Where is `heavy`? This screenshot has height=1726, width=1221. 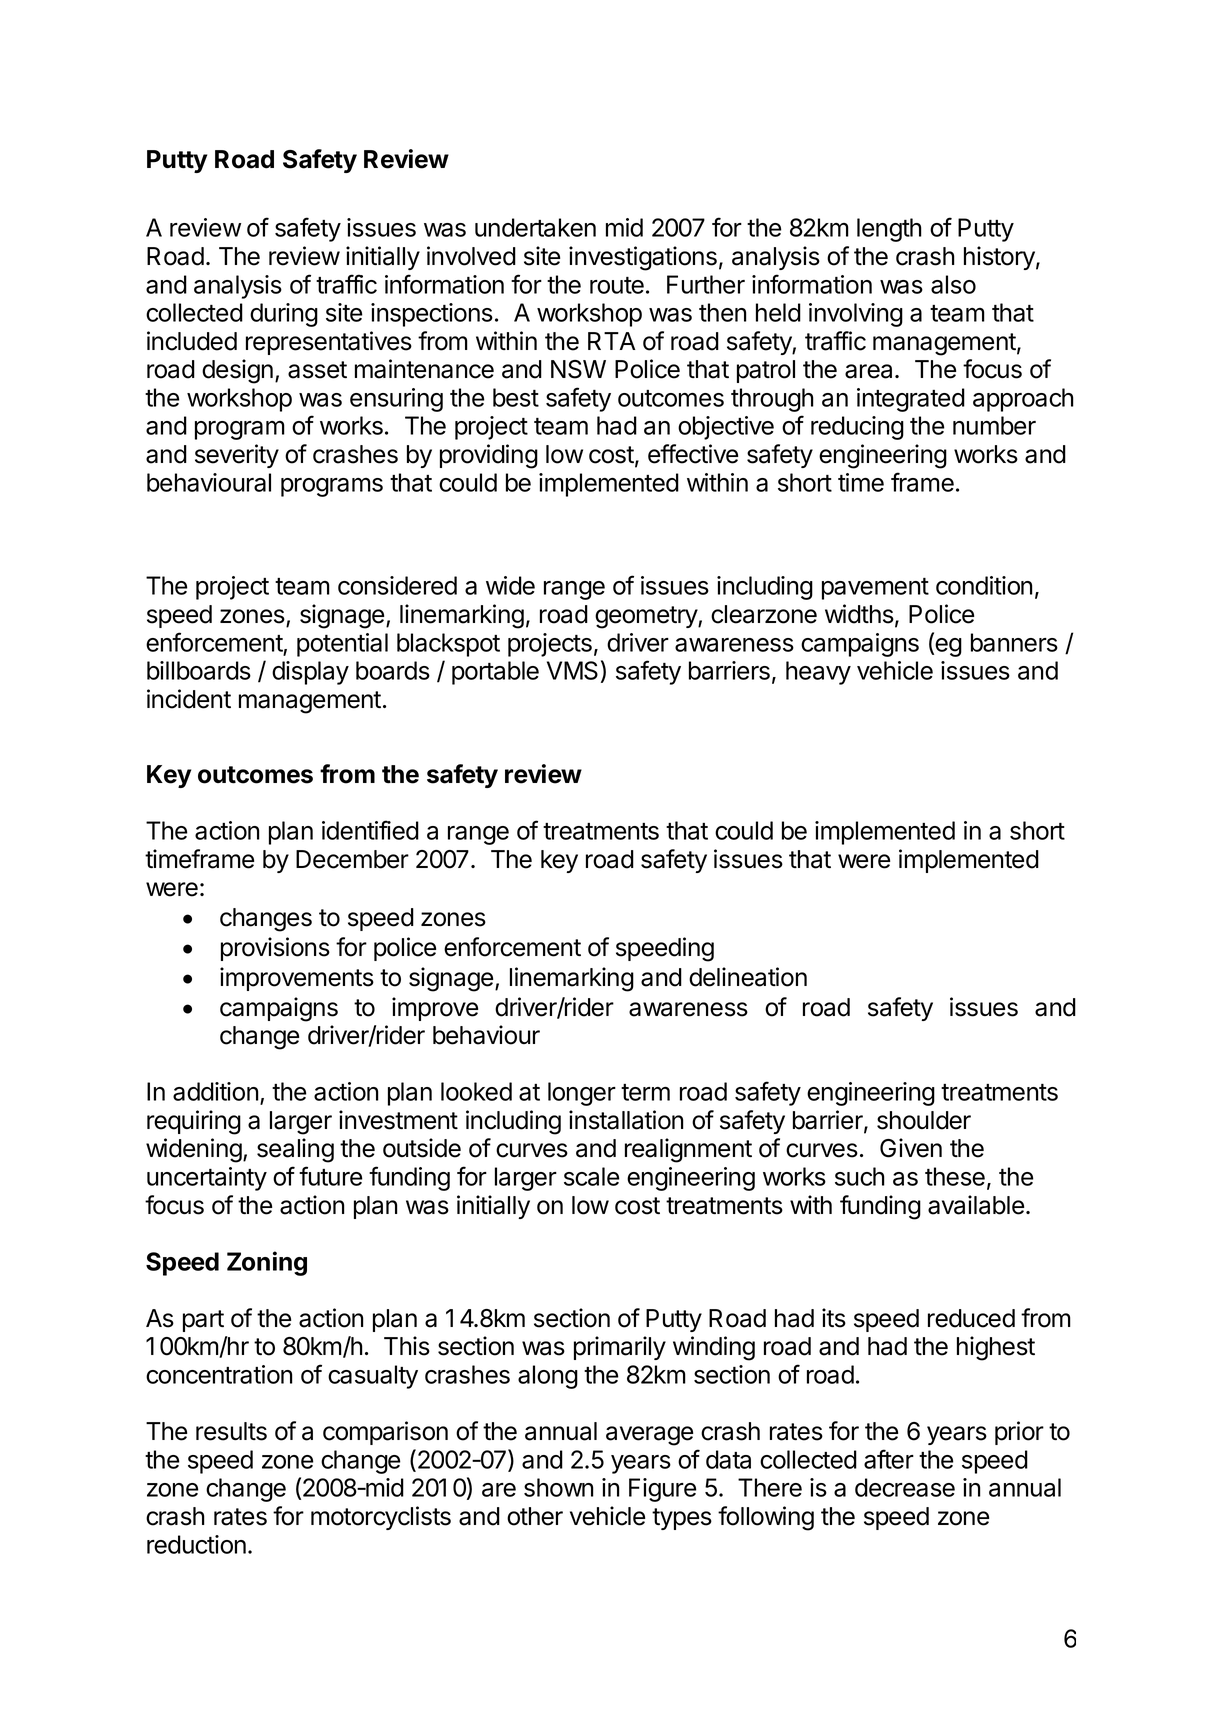 heavy is located at coordinates (818, 673).
